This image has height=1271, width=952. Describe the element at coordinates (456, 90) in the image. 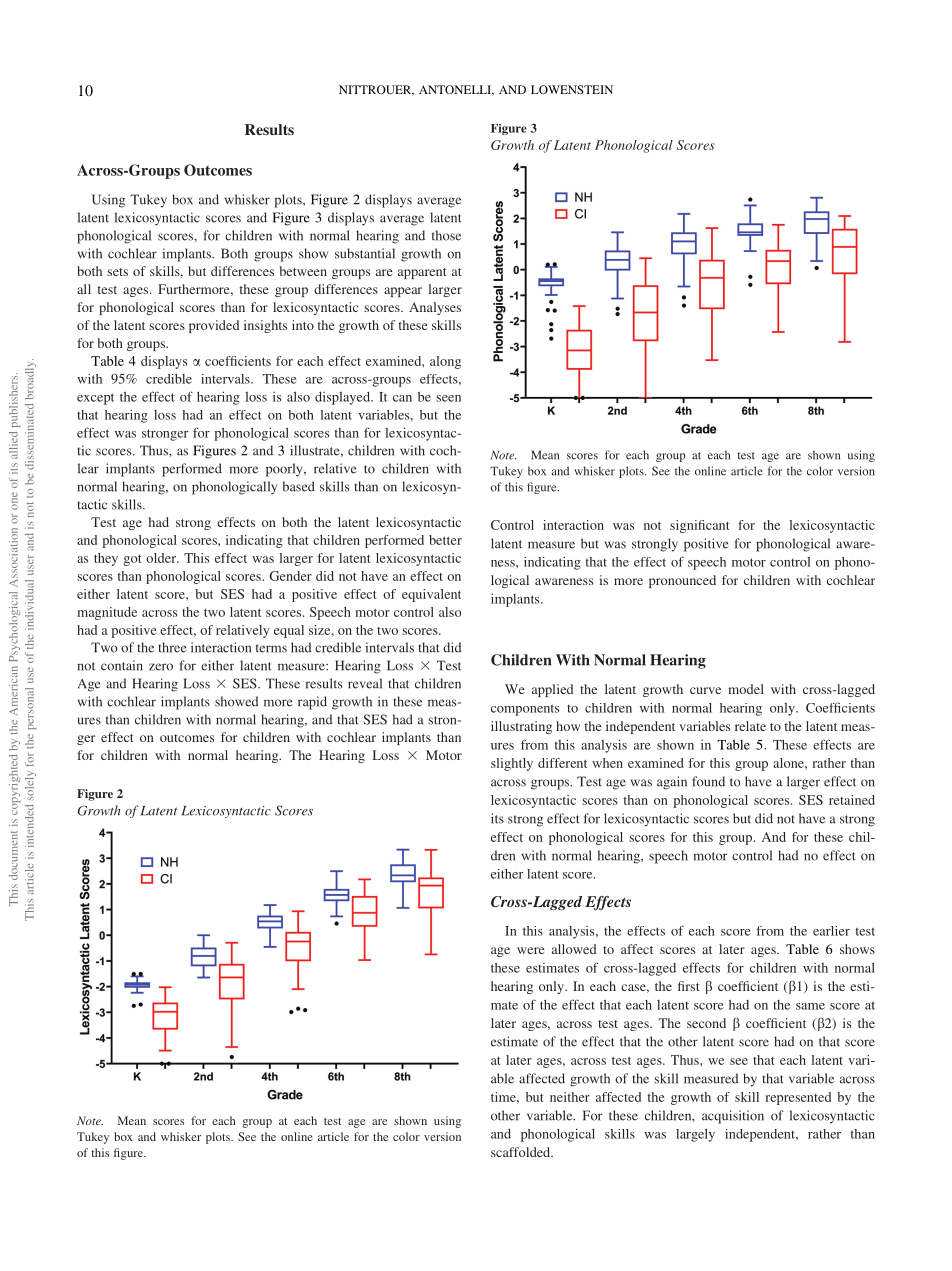

I see `ANTONELLI` at that location.
